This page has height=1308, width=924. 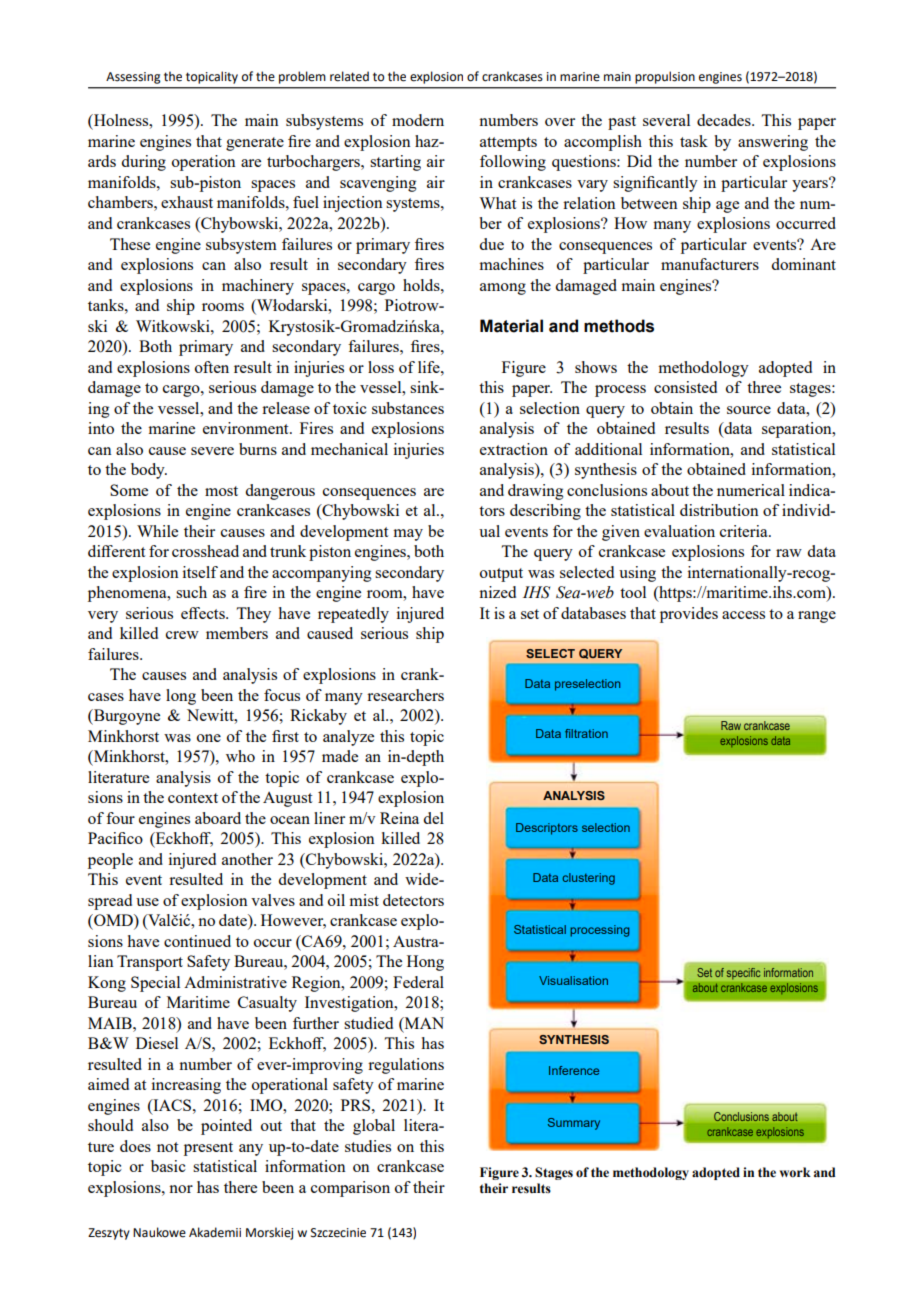 I want to click on work, so click(x=795, y=1172).
